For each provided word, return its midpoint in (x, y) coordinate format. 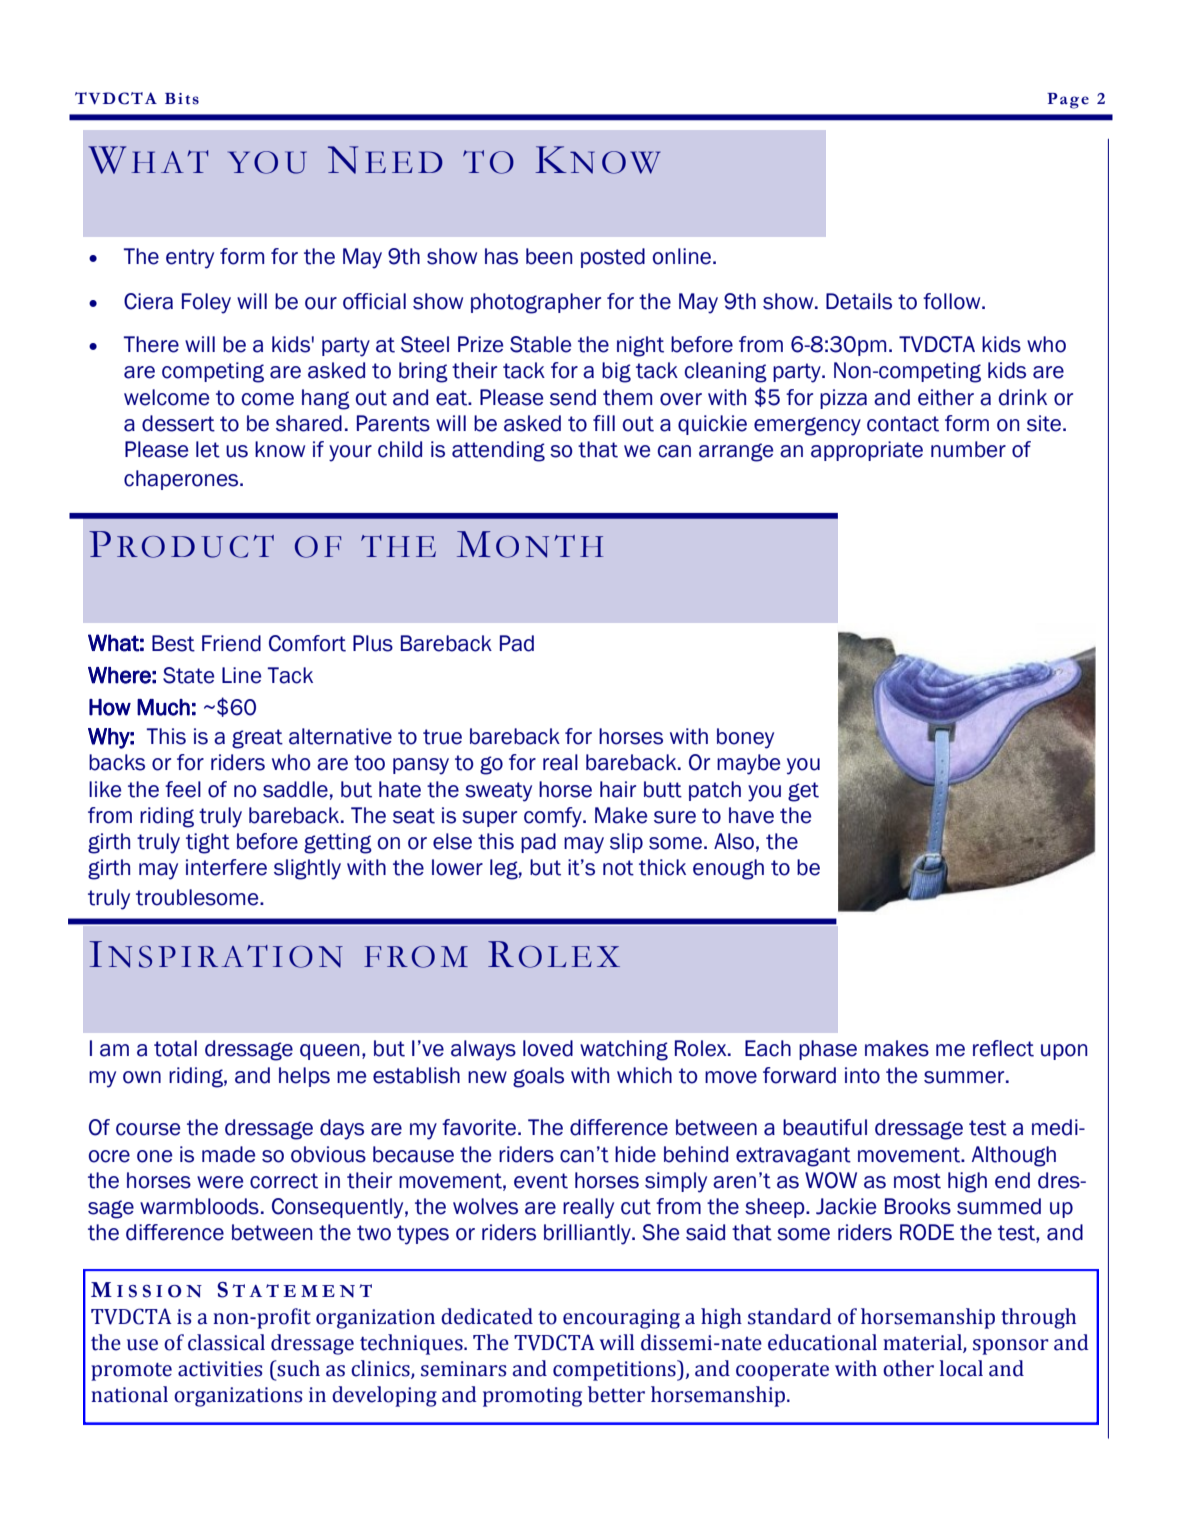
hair (618, 789)
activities (220, 1369)
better (616, 1394)
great (257, 739)
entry (190, 259)
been (549, 256)
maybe (748, 764)
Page (1068, 101)
